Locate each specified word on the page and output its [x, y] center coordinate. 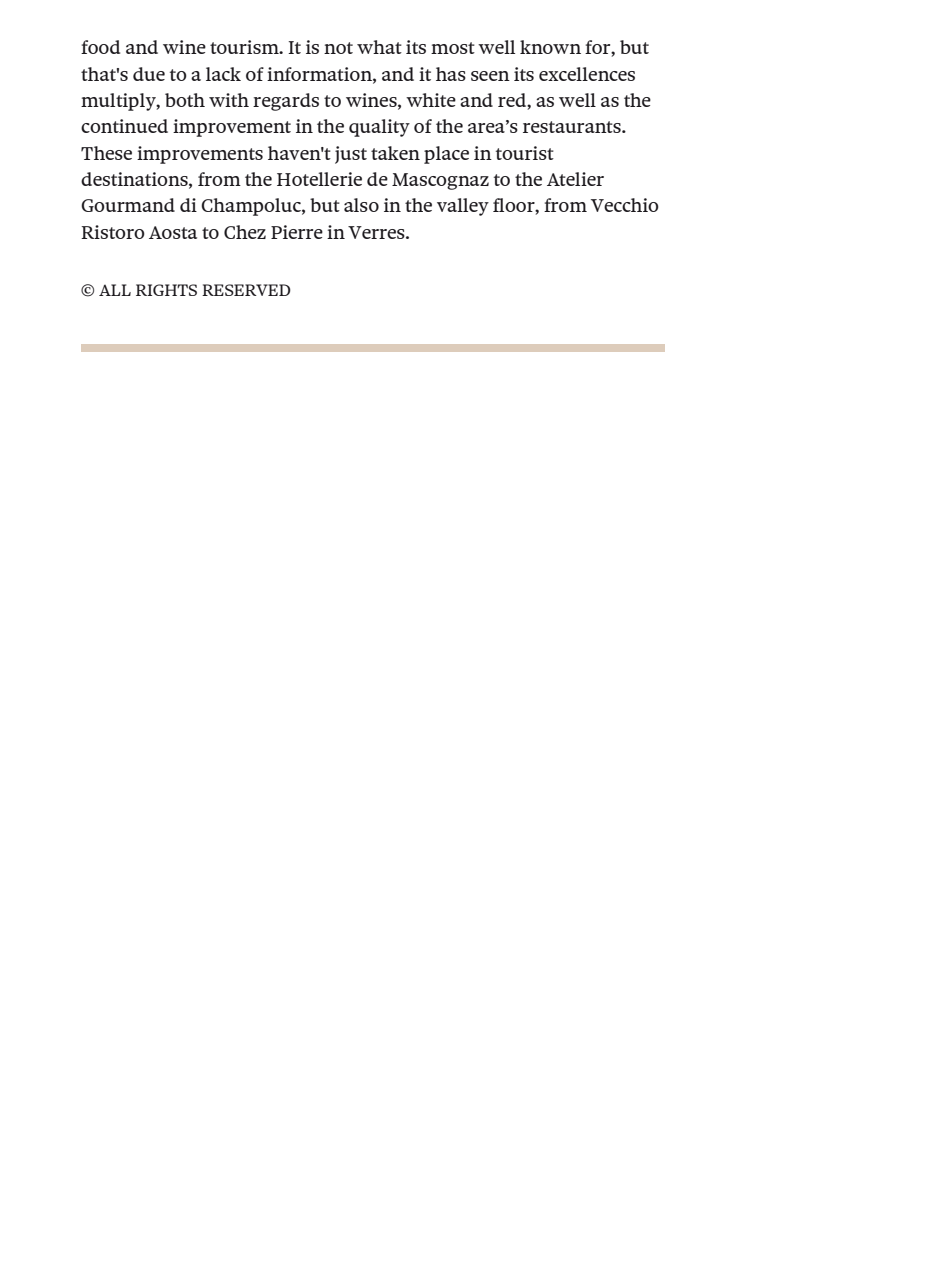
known [550, 47]
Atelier [575, 179]
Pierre [297, 232]
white [431, 100]
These [106, 153]
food [100, 47]
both [185, 100]
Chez [245, 232]
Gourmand [128, 205]
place [446, 155]
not [338, 48]
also [361, 205]
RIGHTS [166, 290]
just [351, 155]
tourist [525, 153]
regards [286, 102]
